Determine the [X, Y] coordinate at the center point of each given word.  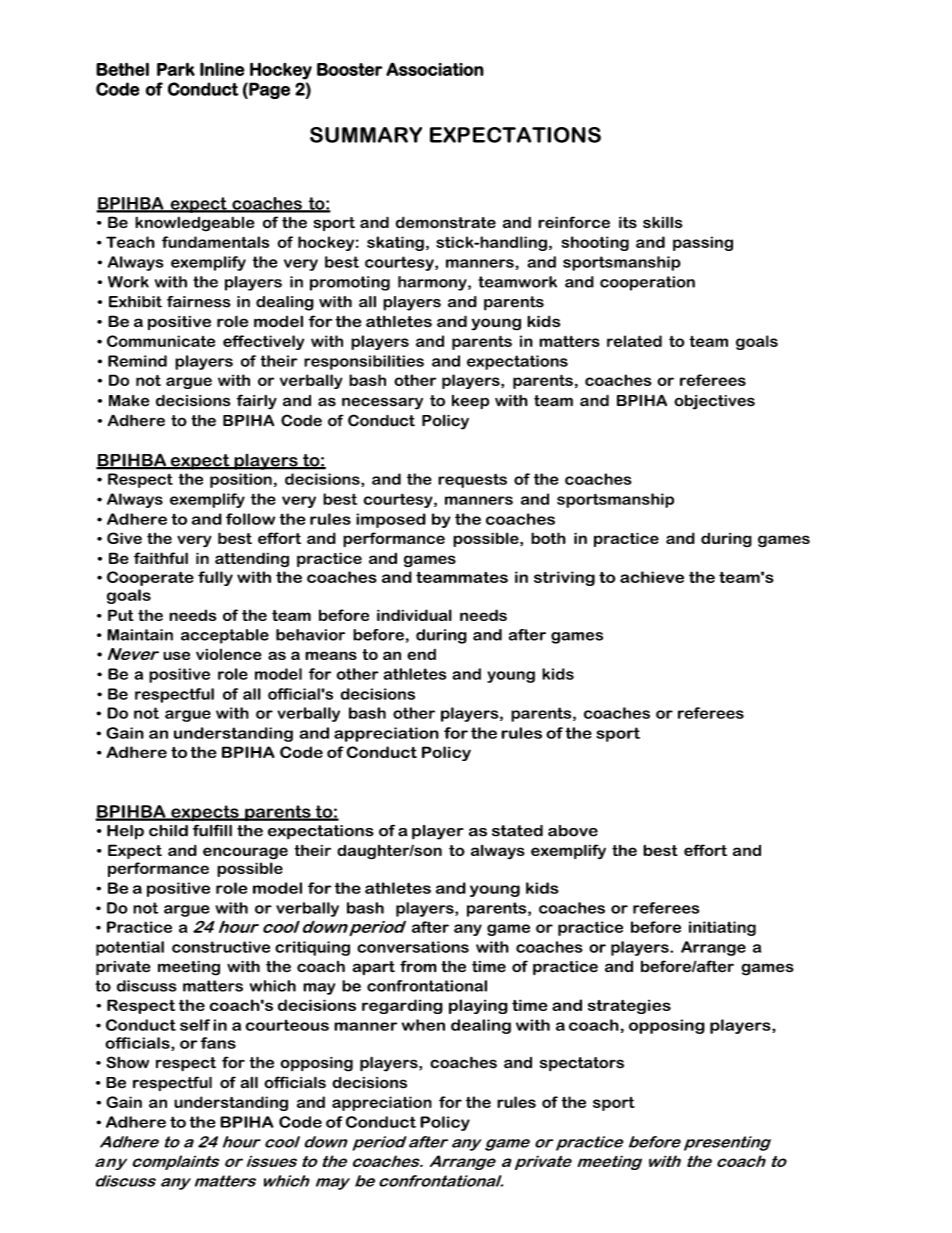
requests [472, 480]
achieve [652, 577]
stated [517, 831]
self [195, 1025]
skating [395, 243]
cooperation [647, 283]
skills [663, 222]
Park [176, 69]
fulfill [212, 830]
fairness [199, 302]
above [573, 831]
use [176, 655]
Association [435, 69]
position [241, 480]
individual [414, 615]
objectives [714, 402]
